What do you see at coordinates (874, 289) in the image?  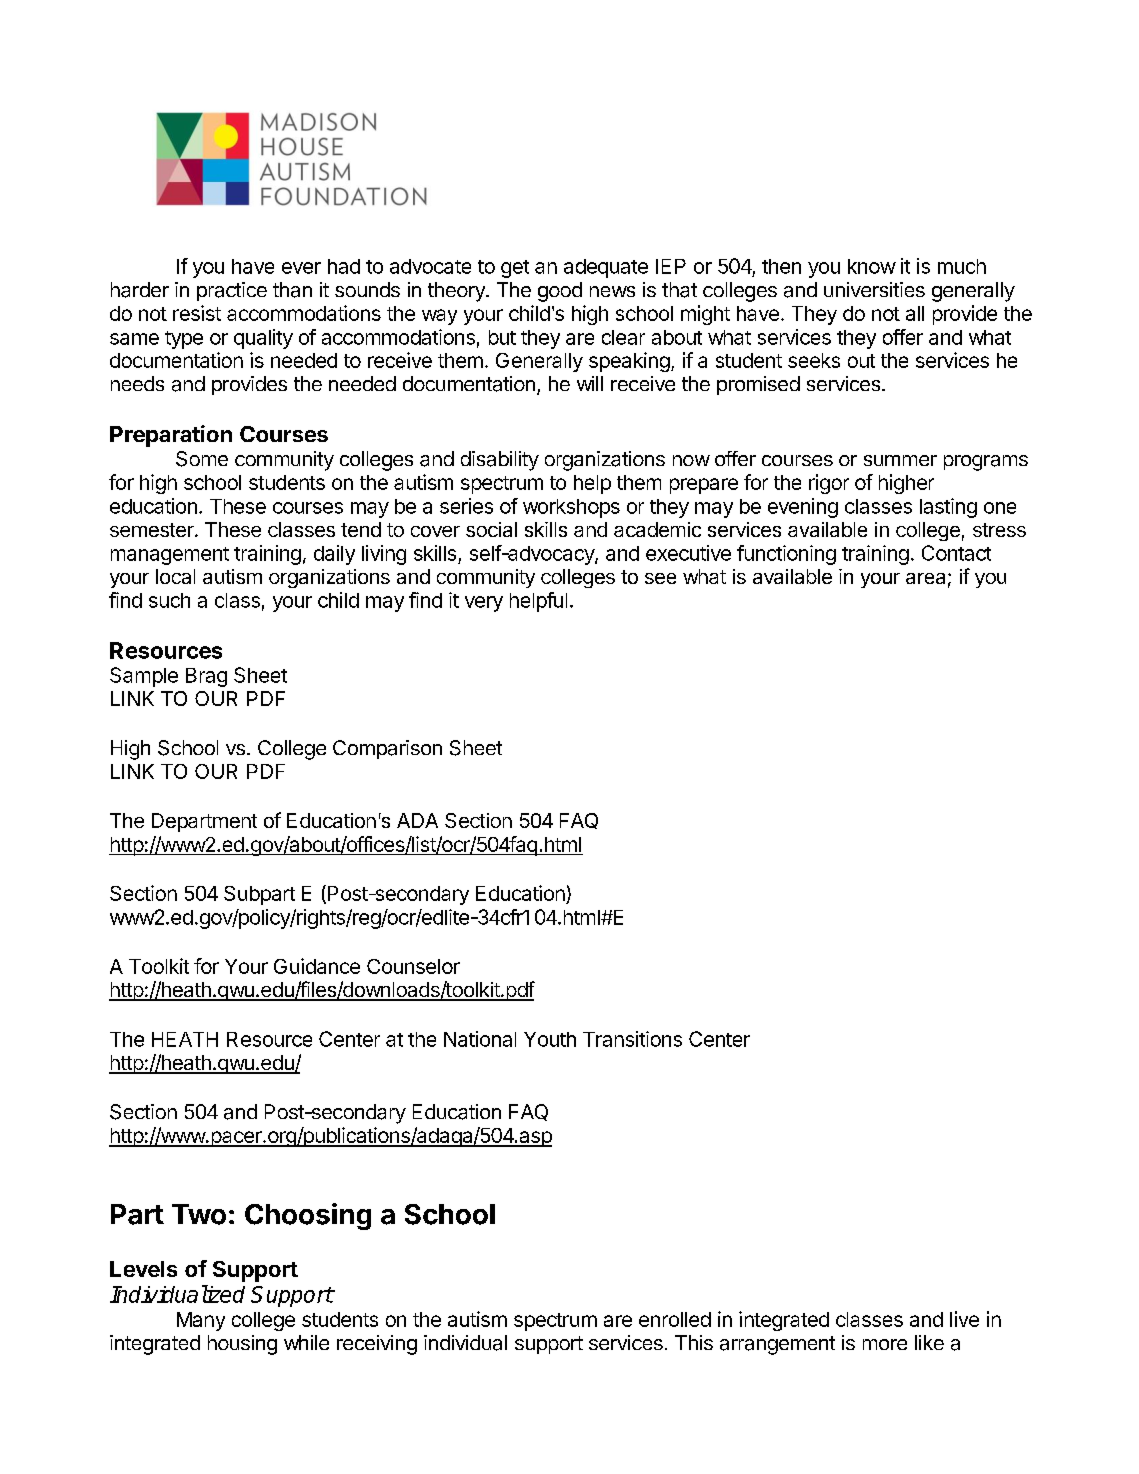 I see `universities` at bounding box center [874, 289].
